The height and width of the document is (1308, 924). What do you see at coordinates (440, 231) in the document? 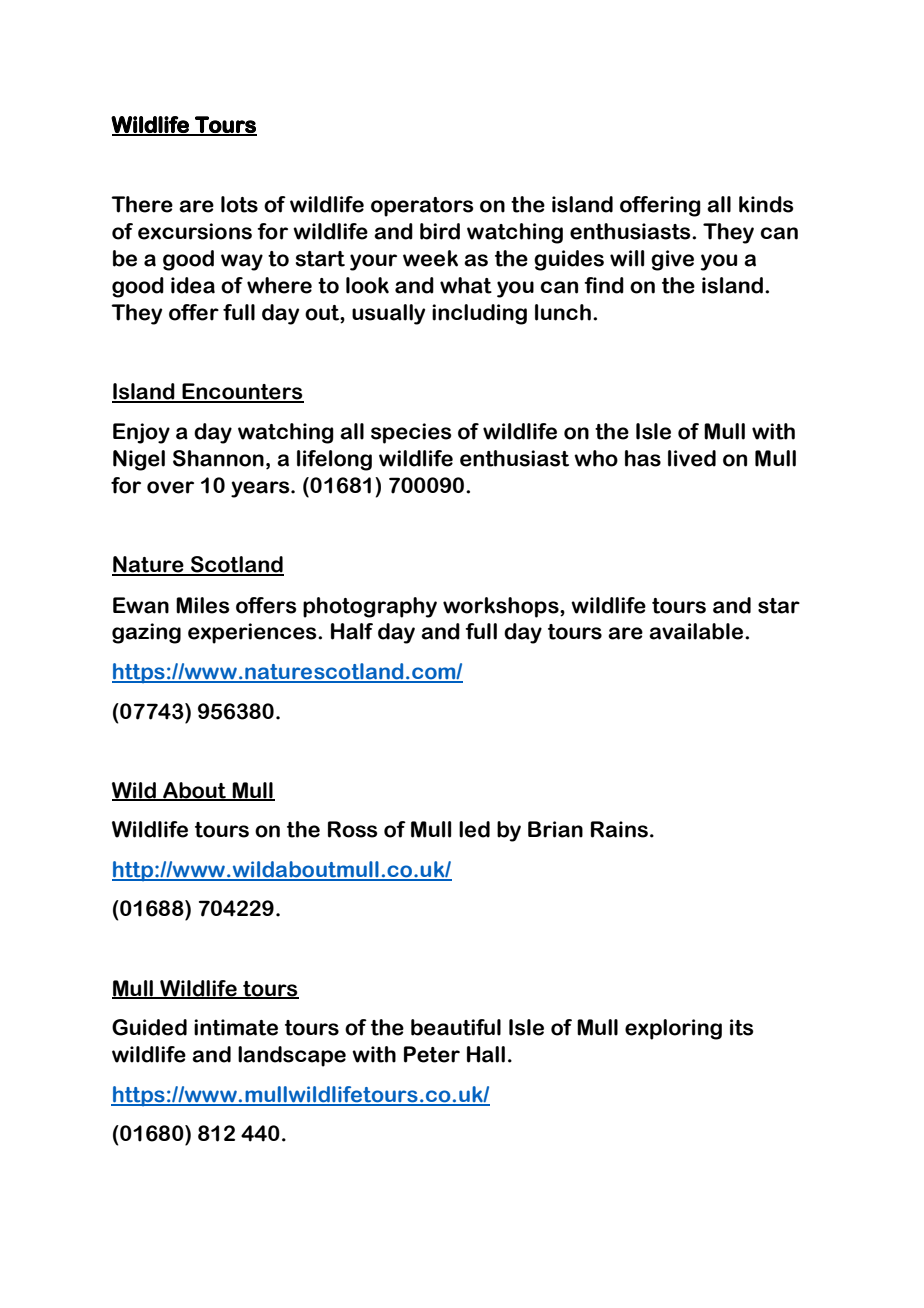
I see `bird` at bounding box center [440, 231].
